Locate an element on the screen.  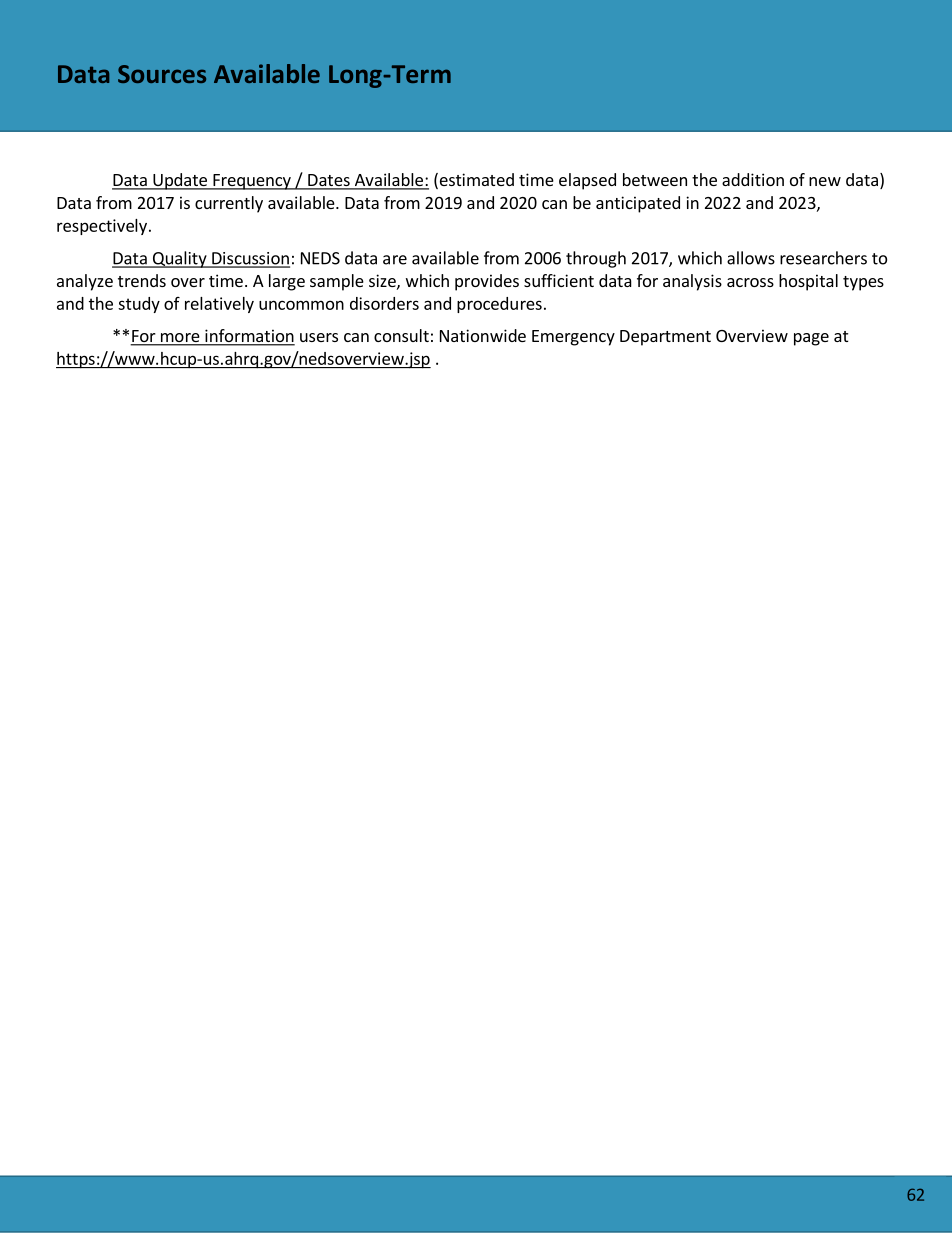
Nationwide is located at coordinates (483, 335).
